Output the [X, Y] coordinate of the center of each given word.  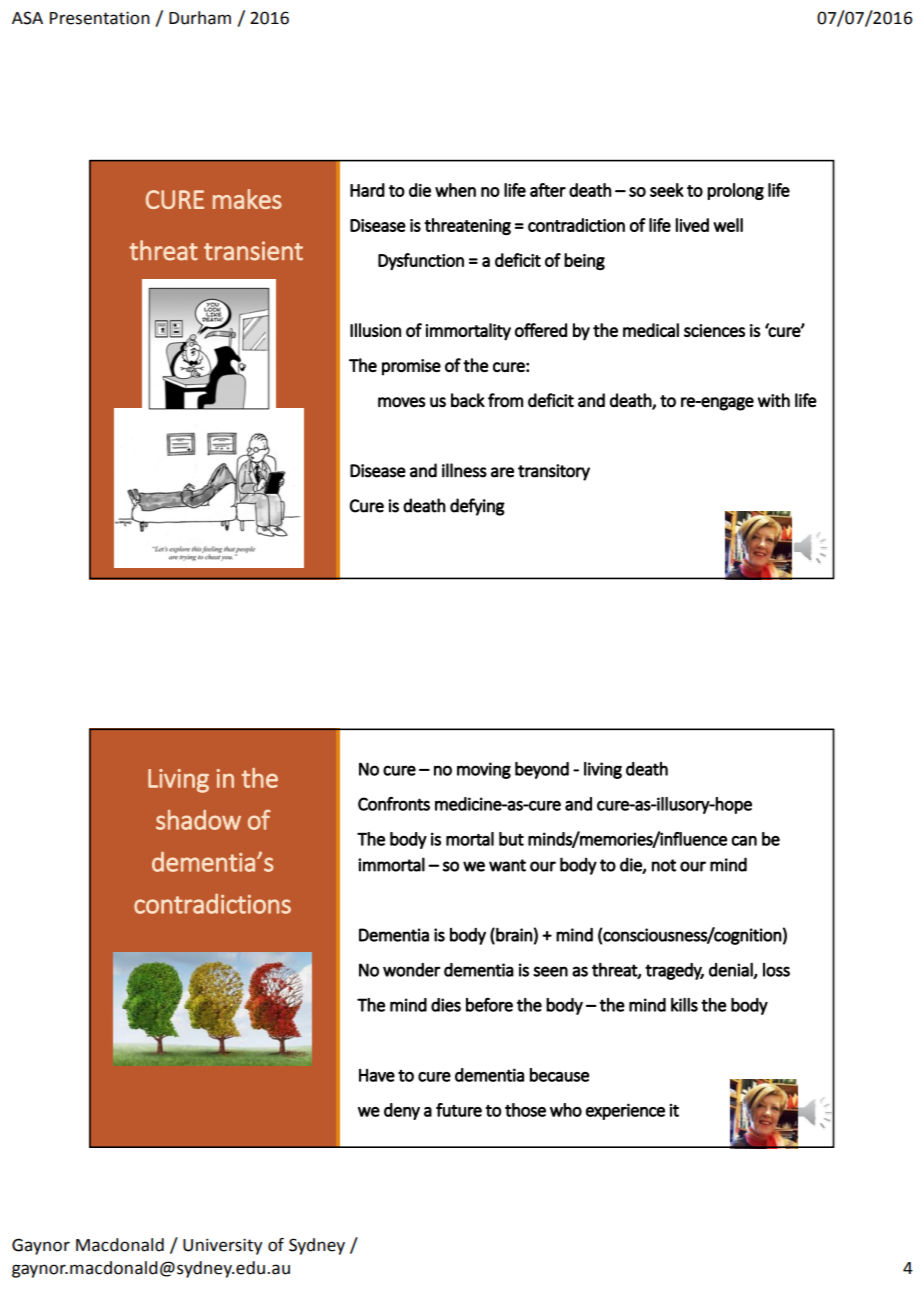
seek [667, 190]
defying [477, 507]
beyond [542, 770]
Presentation [100, 18]
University [222, 1246]
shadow [198, 820]
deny [402, 1111]
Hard [367, 190]
